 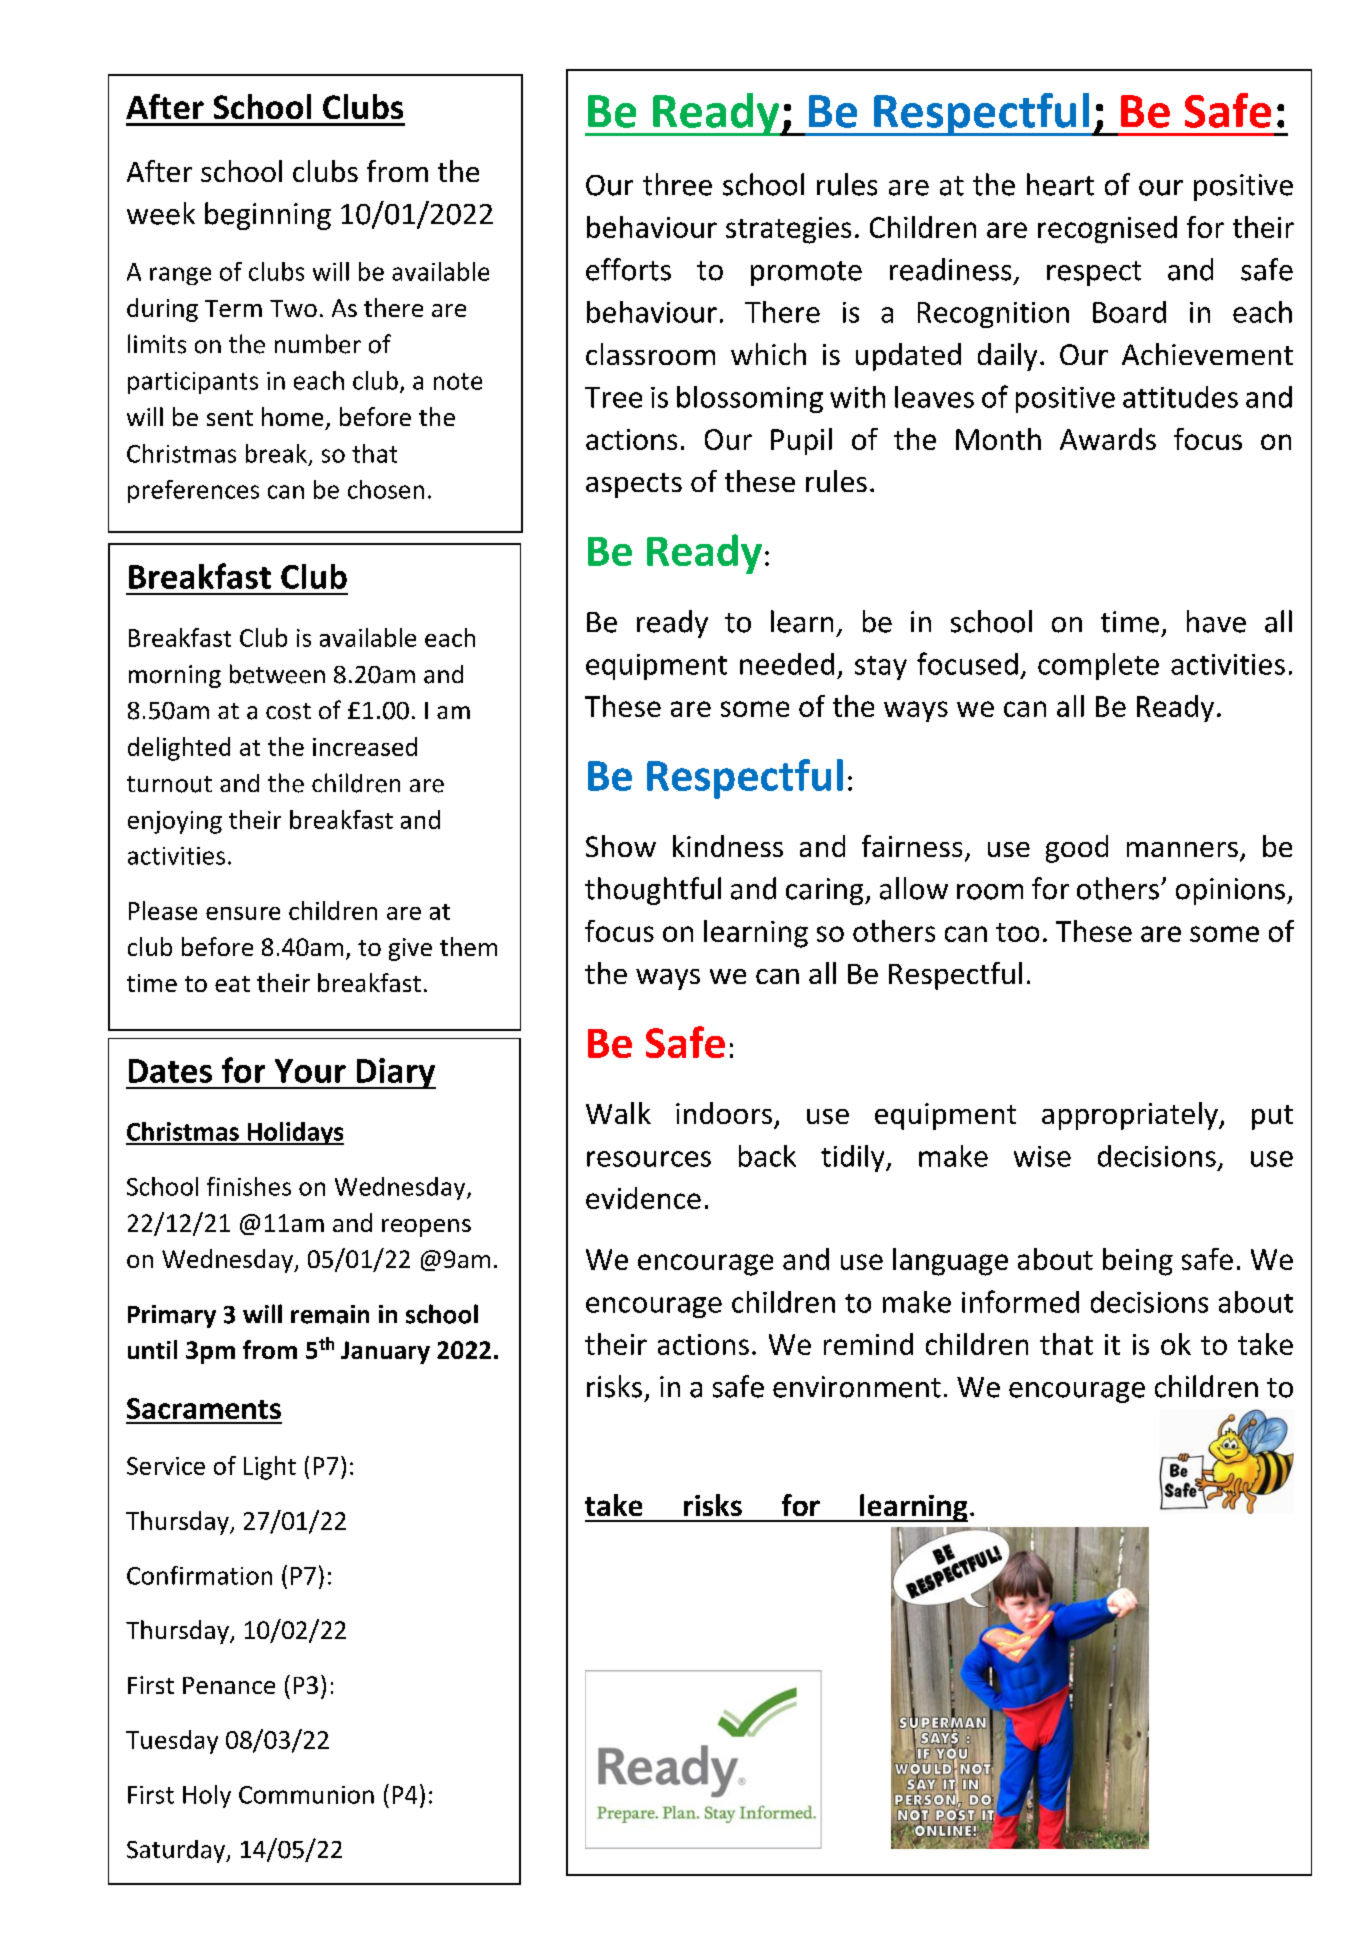 What do you see at coordinates (857, 1387) in the screenshot?
I see `environment` at bounding box center [857, 1387].
